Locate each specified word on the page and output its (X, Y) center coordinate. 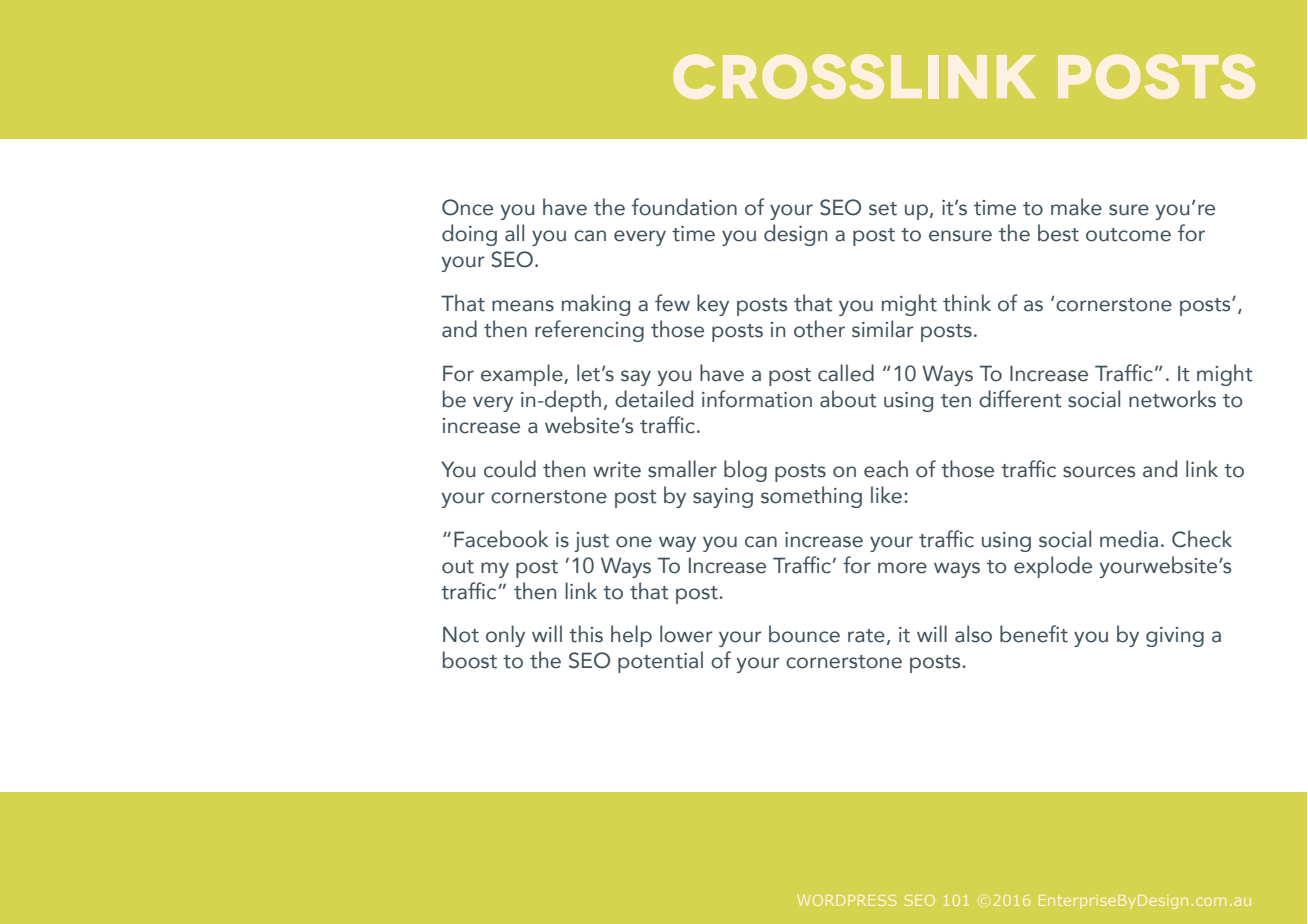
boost (470, 660)
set (883, 209)
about (848, 399)
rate (866, 636)
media (1129, 539)
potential (660, 662)
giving (1175, 637)
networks (1172, 399)
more (902, 568)
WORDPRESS (847, 900)
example (523, 375)
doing (469, 235)
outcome (1128, 235)
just (591, 542)
